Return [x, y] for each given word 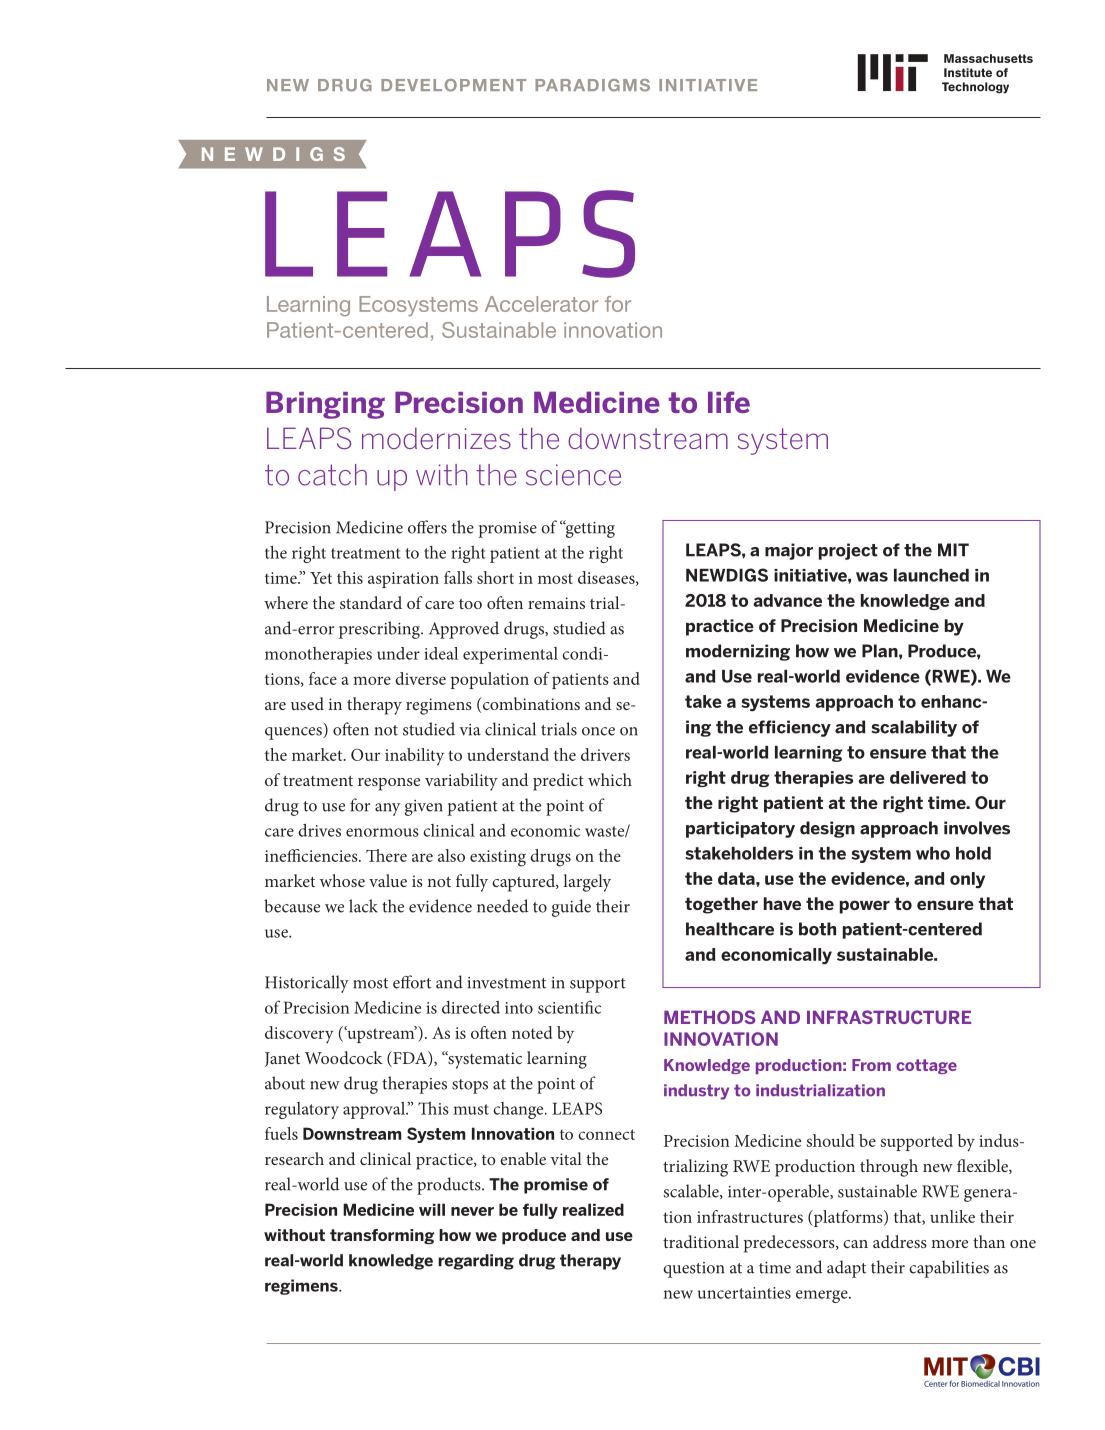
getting [589, 529]
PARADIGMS [592, 85]
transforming [382, 1237]
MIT [953, 550]
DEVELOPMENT [453, 85]
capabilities [949, 1269]
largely [587, 883]
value [388, 880]
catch [332, 475]
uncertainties [744, 1293]
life [729, 402]
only [967, 880]
